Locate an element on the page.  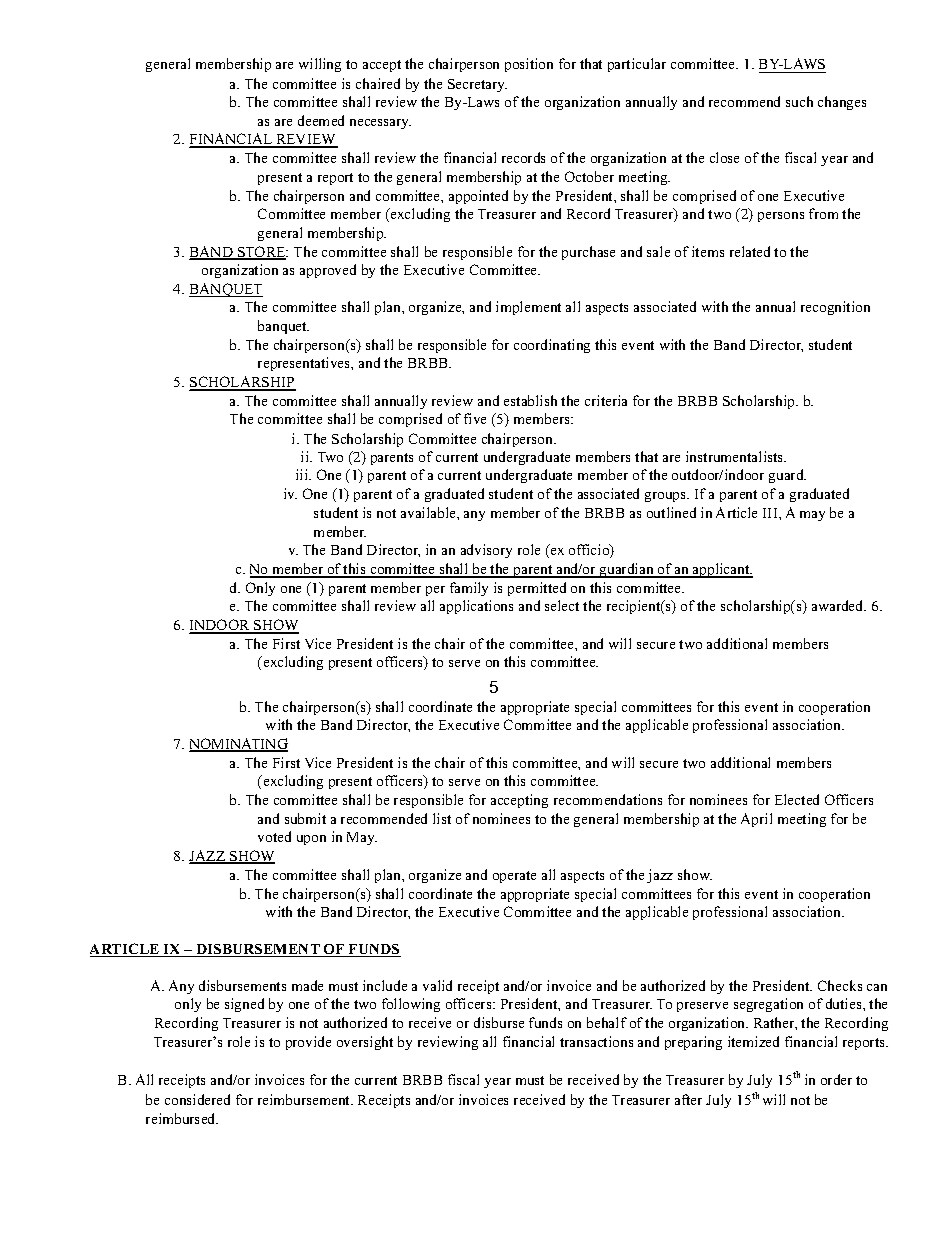
Secretary is located at coordinates (477, 85).
